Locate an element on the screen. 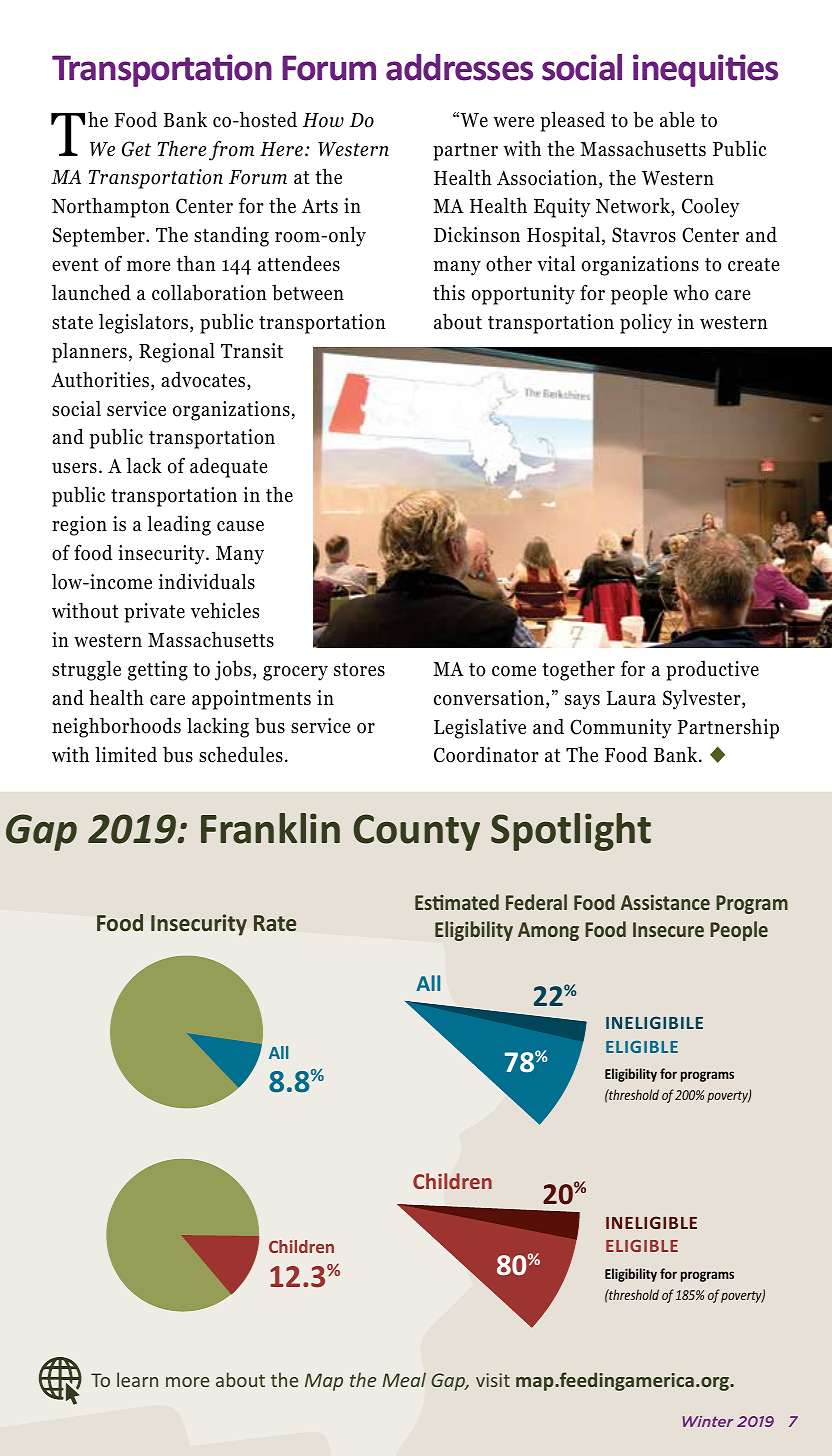  Community is located at coordinates (621, 729).
